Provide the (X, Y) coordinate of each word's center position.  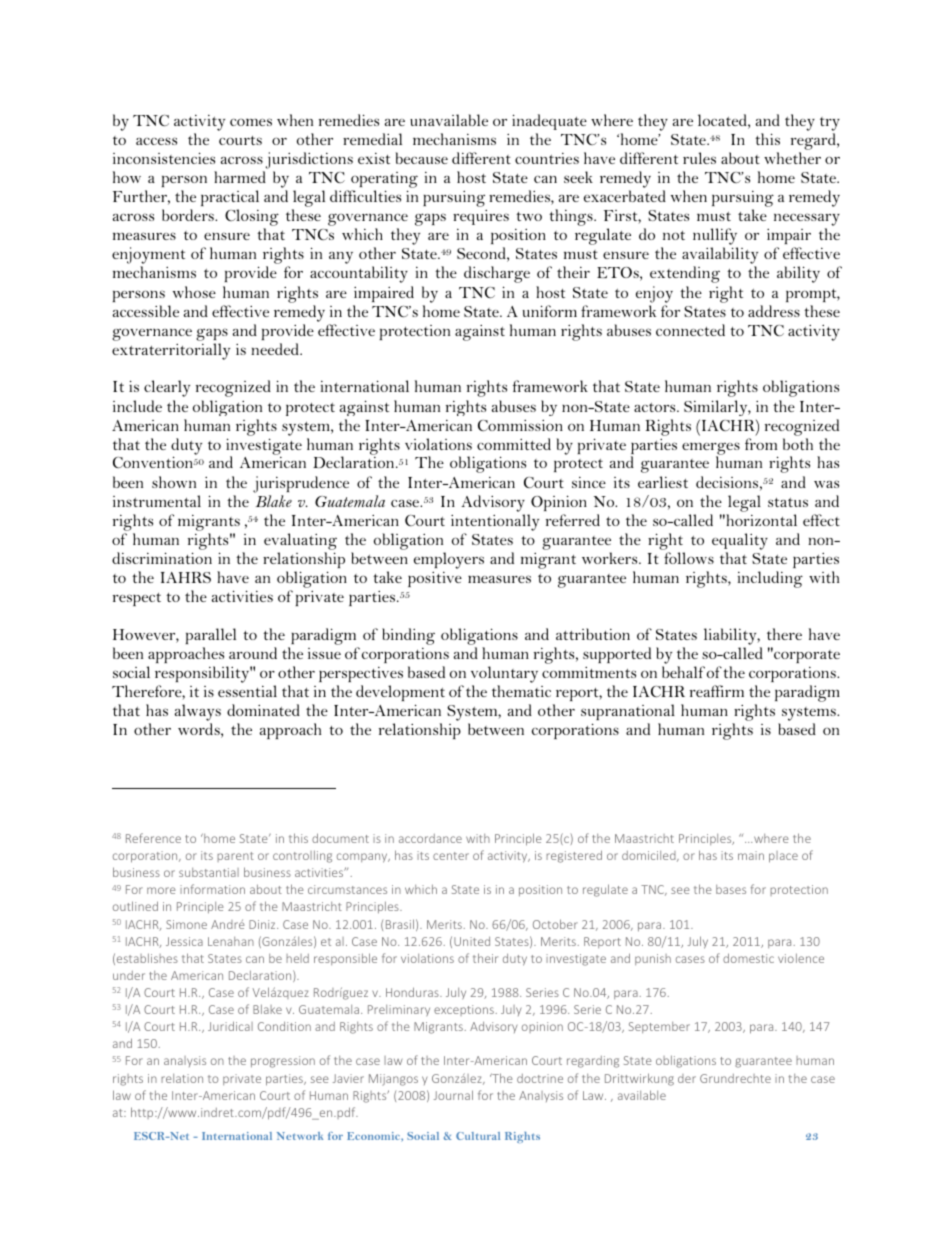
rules (699, 158)
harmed (240, 177)
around (253, 653)
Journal (453, 1095)
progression (283, 1062)
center (451, 856)
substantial (209, 872)
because (422, 158)
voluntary (504, 676)
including (770, 579)
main (751, 855)
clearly (167, 388)
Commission (520, 425)
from (761, 444)
